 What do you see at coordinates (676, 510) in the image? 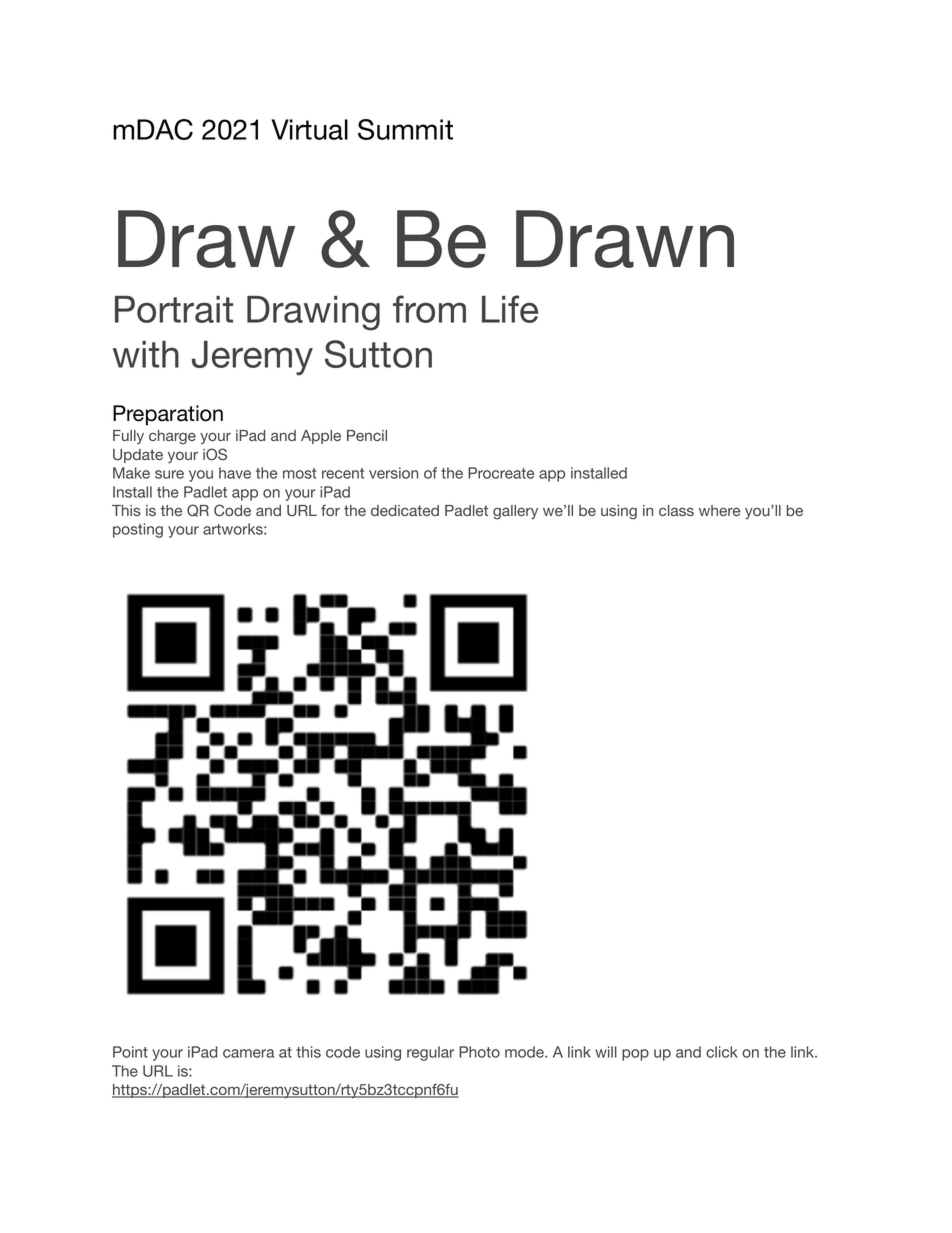
I see `class` at bounding box center [676, 510].
